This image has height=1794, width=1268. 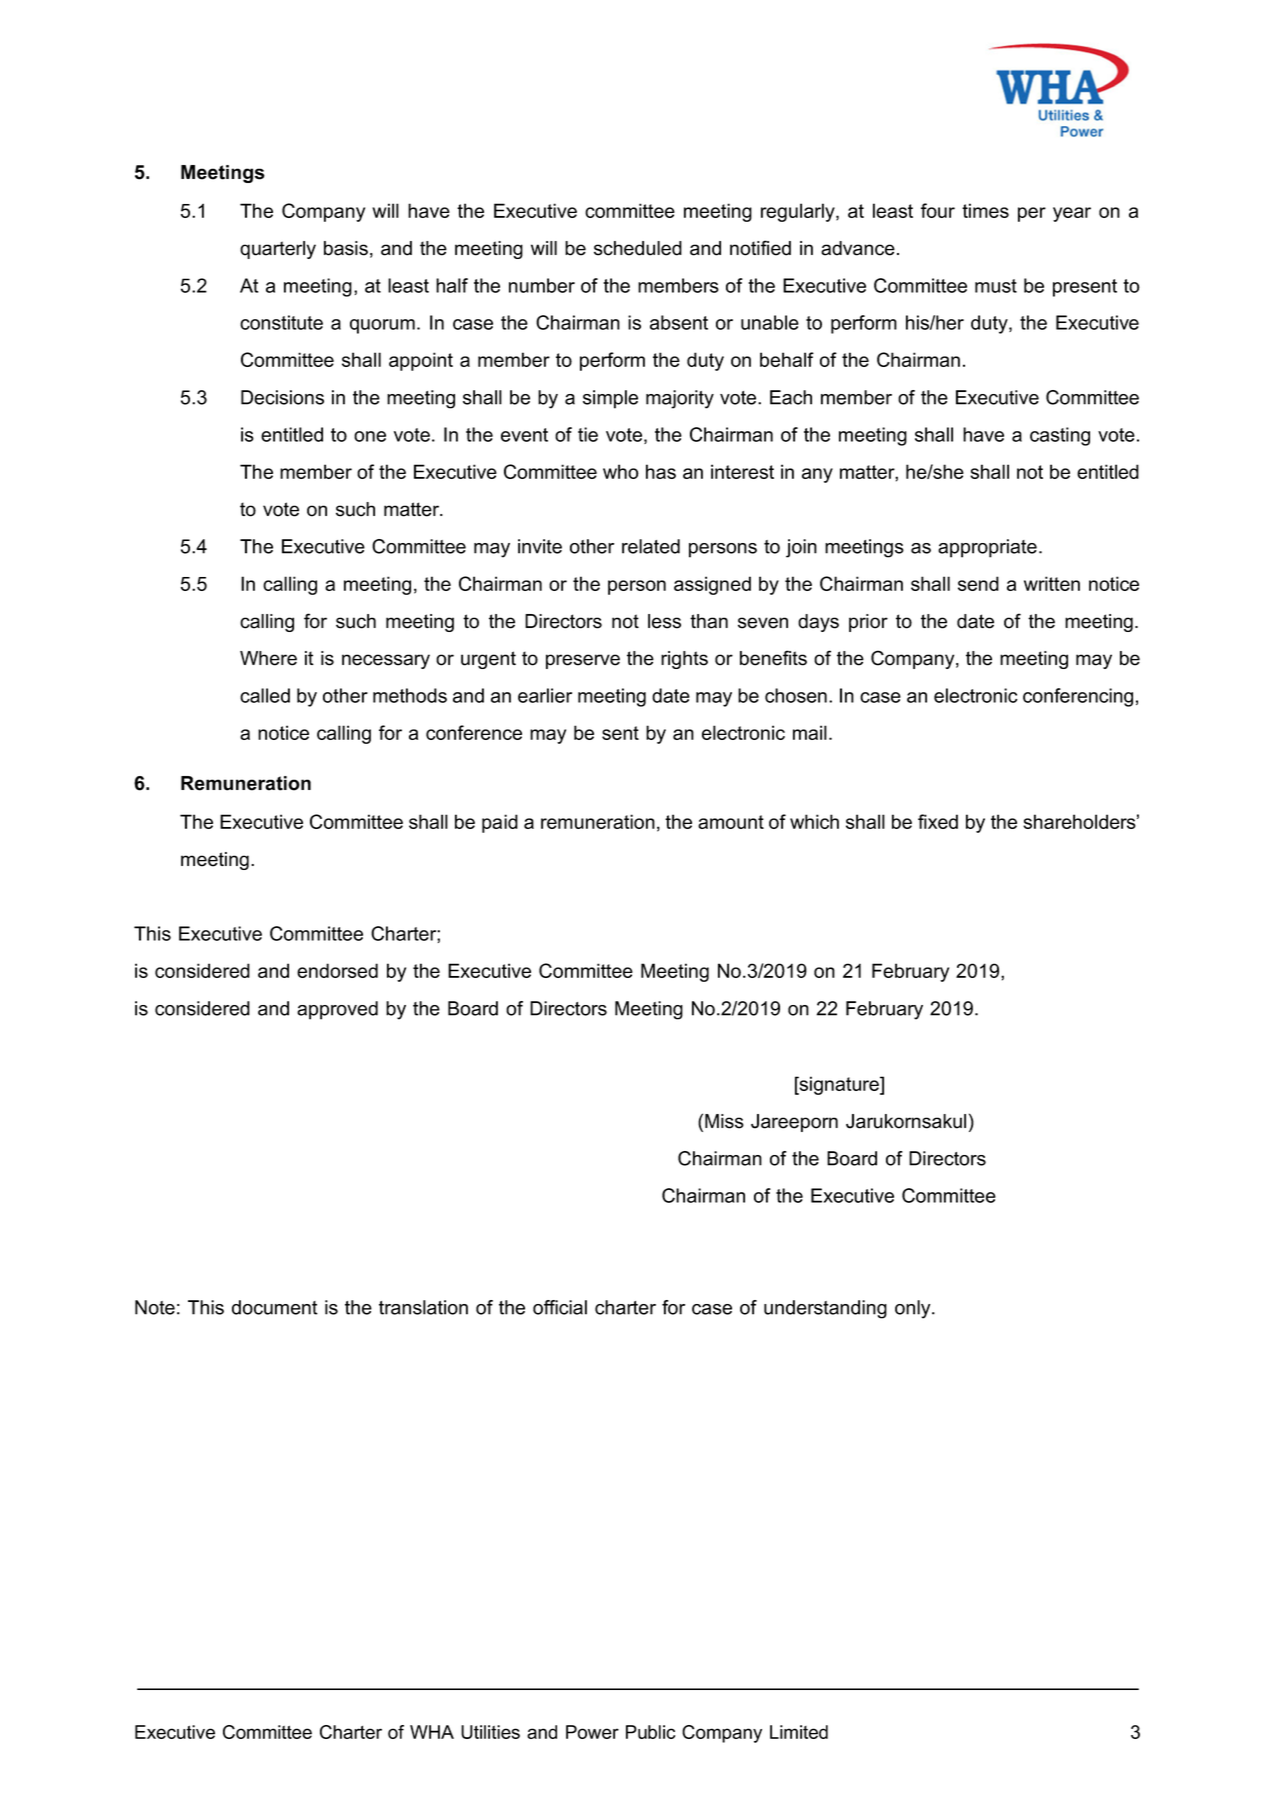 What do you see at coordinates (987, 548) in the image?
I see `appropriate` at bounding box center [987, 548].
